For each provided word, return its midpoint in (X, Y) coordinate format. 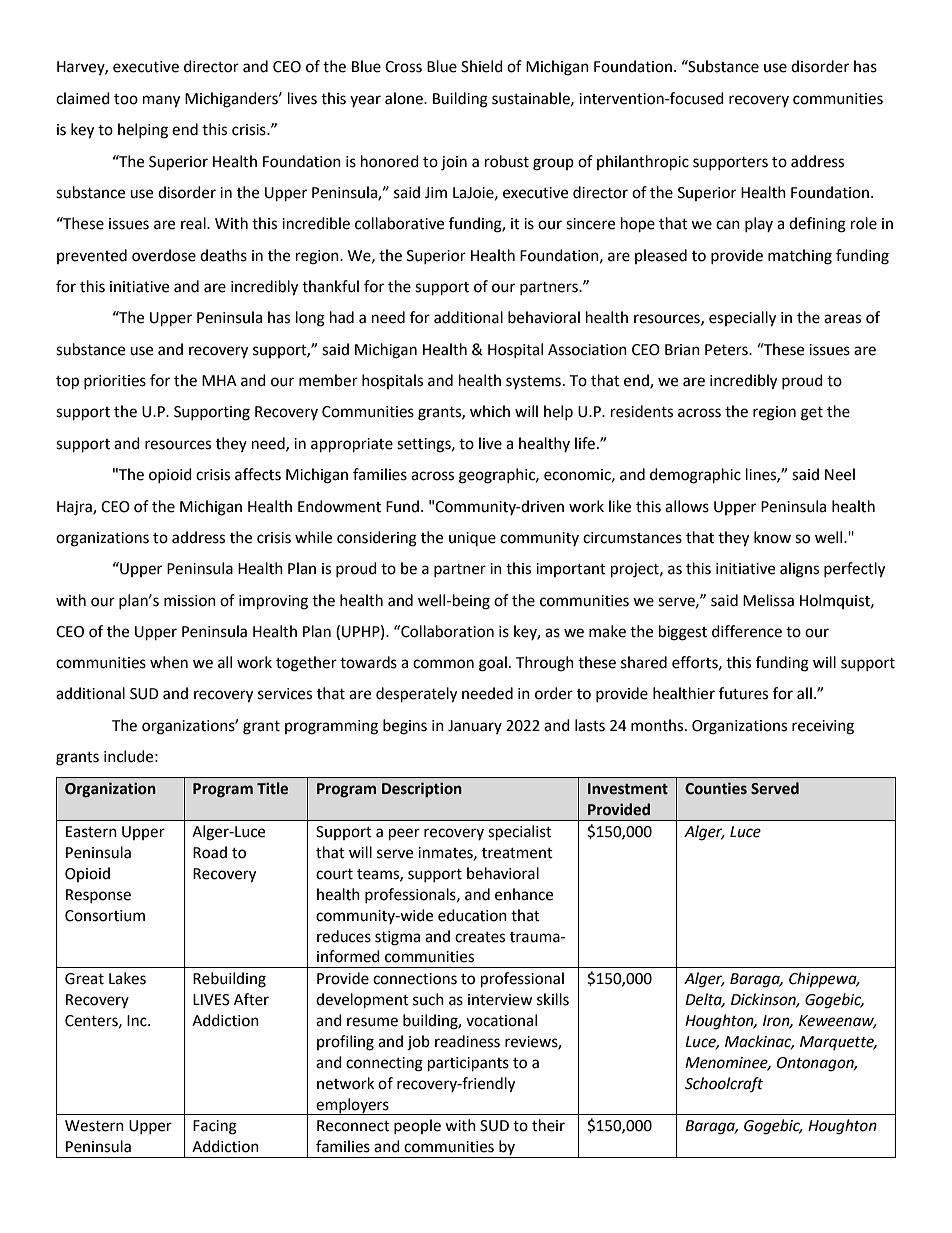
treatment (517, 853)
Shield (482, 66)
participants (468, 1064)
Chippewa (824, 980)
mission (190, 601)
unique (472, 539)
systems (533, 382)
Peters (727, 350)
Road (210, 852)
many (161, 101)
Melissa (768, 600)
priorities (115, 382)
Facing (215, 1127)
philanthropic (643, 163)
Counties (716, 788)
